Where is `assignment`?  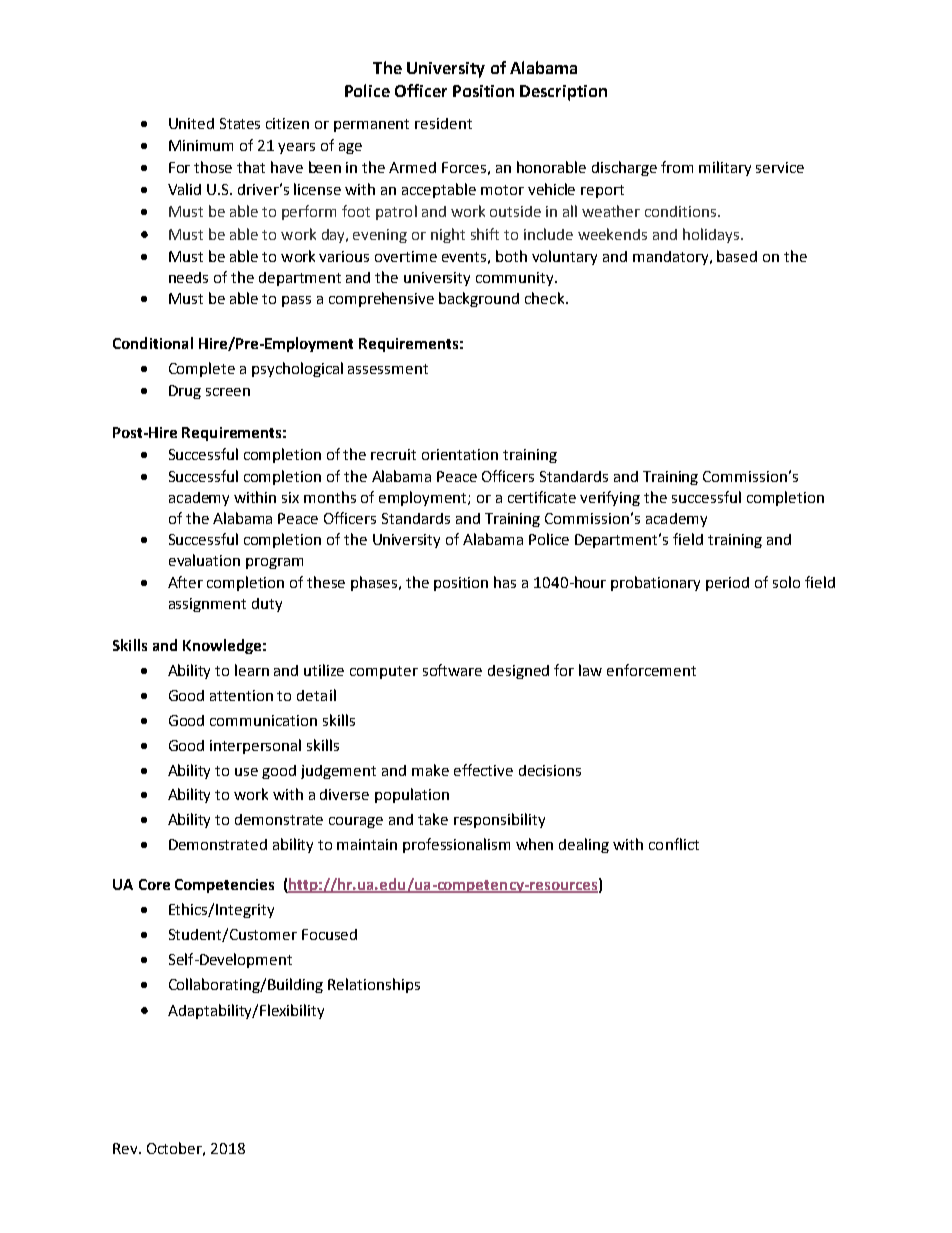
assignment is located at coordinates (207, 605).
